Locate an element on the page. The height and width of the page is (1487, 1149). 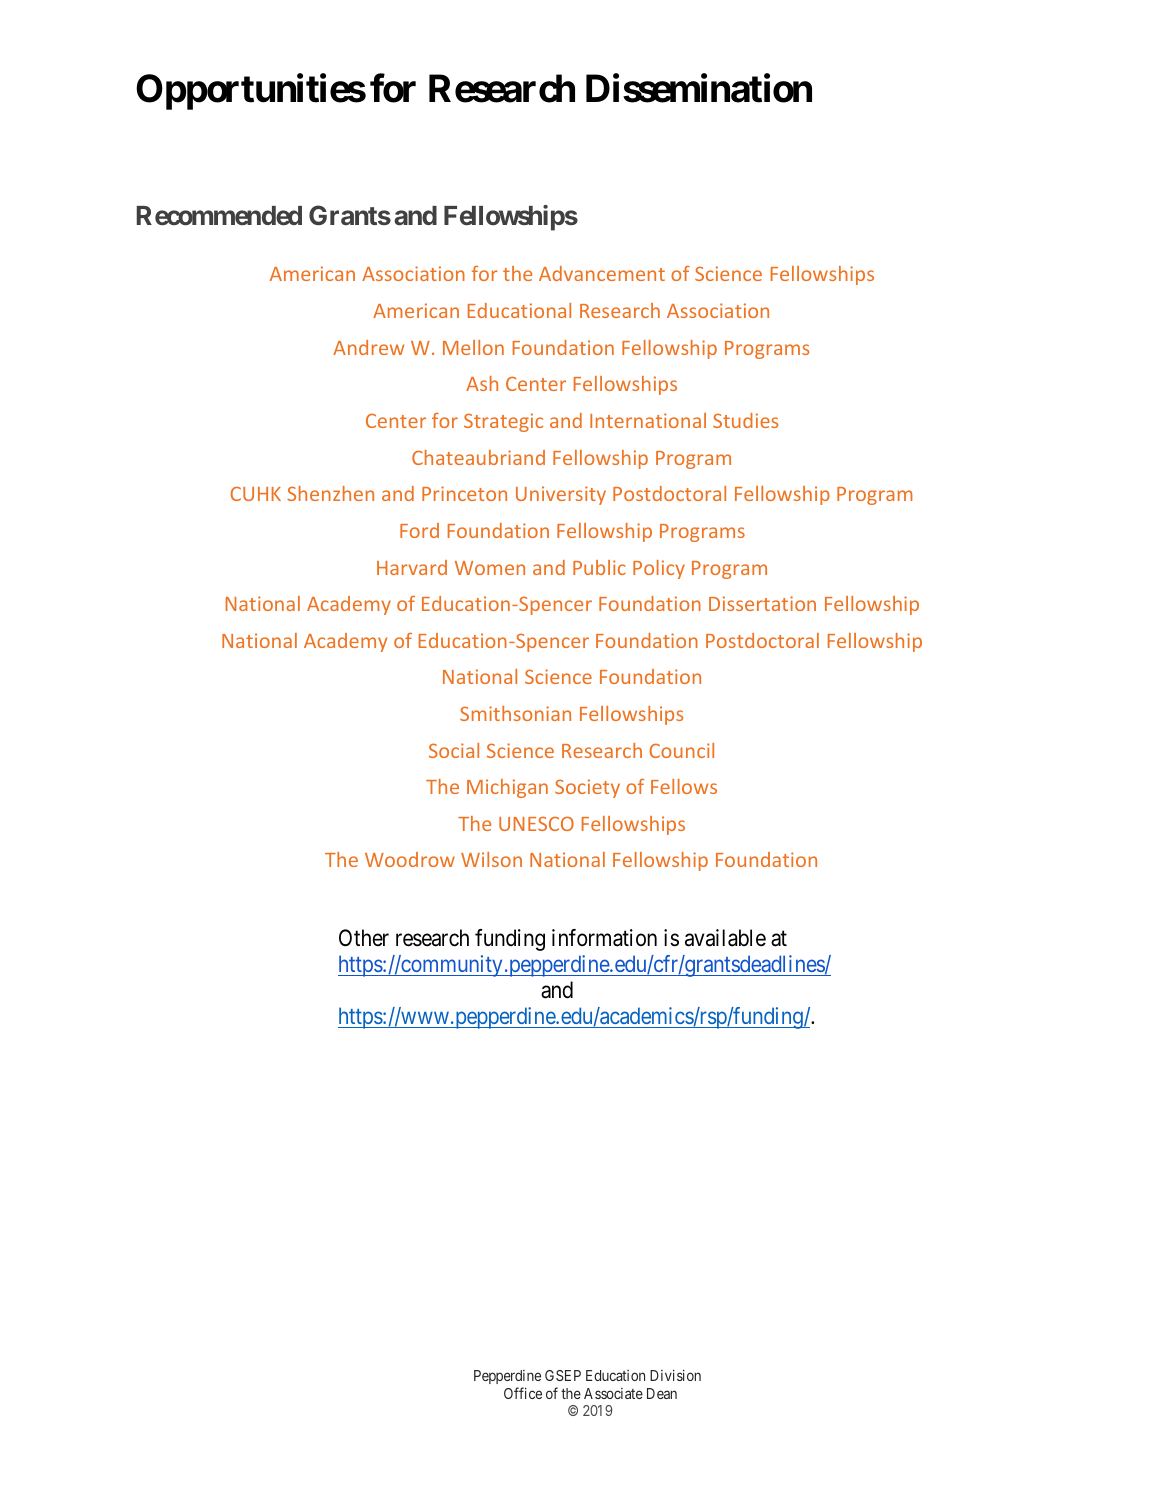
Strategic is located at coordinates (503, 422).
